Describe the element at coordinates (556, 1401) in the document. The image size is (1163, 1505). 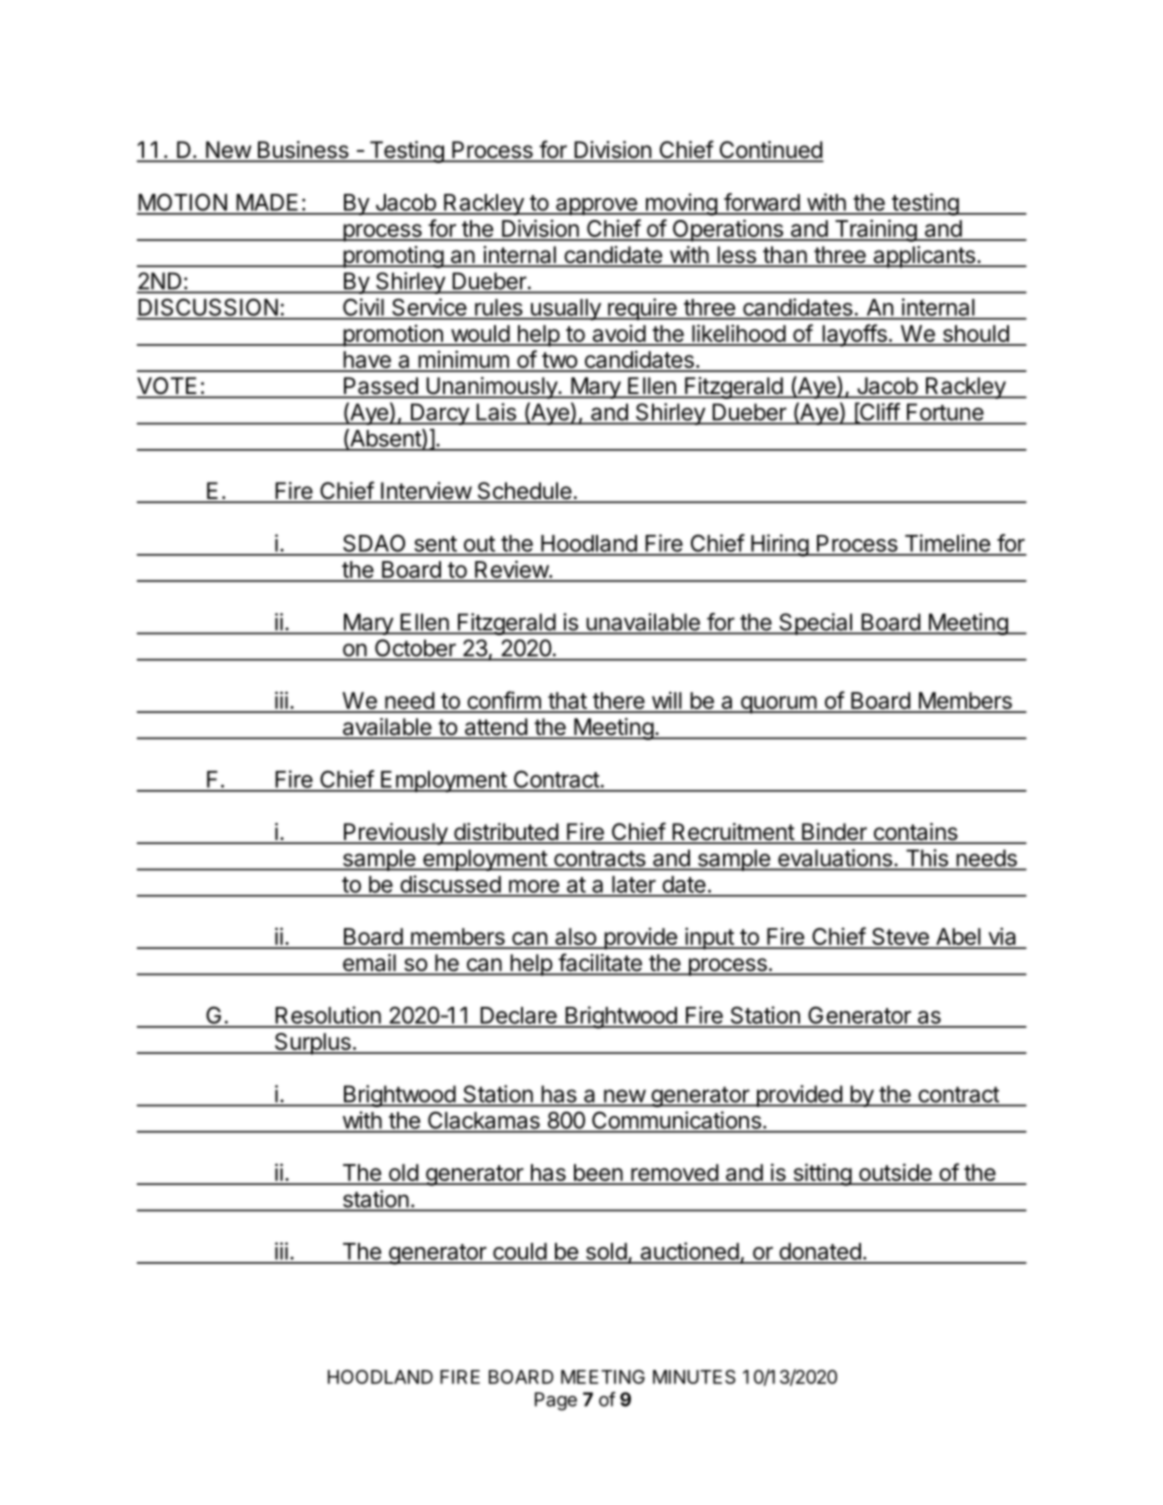
I see `Page` at that location.
